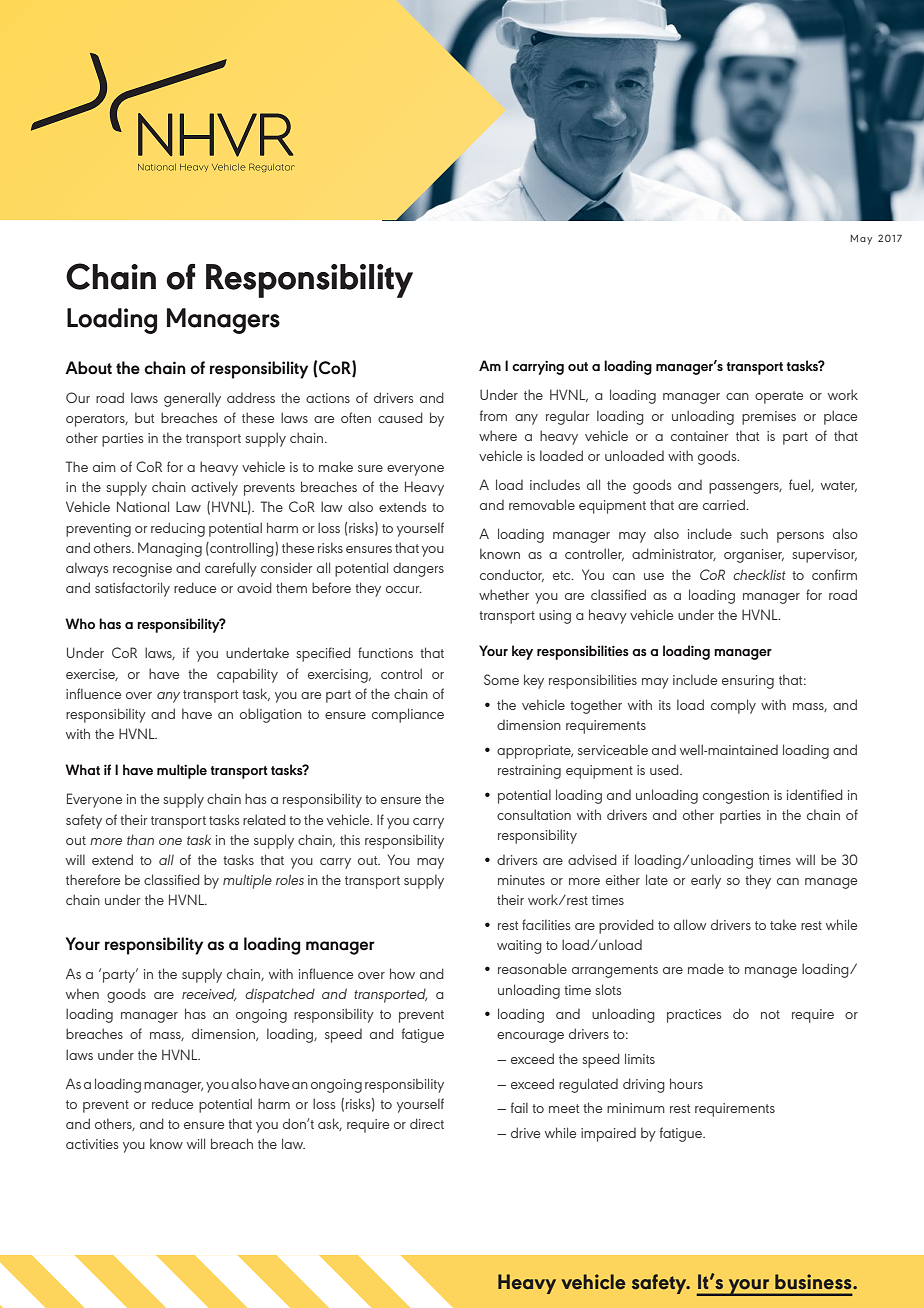  What do you see at coordinates (504, 594) in the page?
I see `whether` at bounding box center [504, 594].
